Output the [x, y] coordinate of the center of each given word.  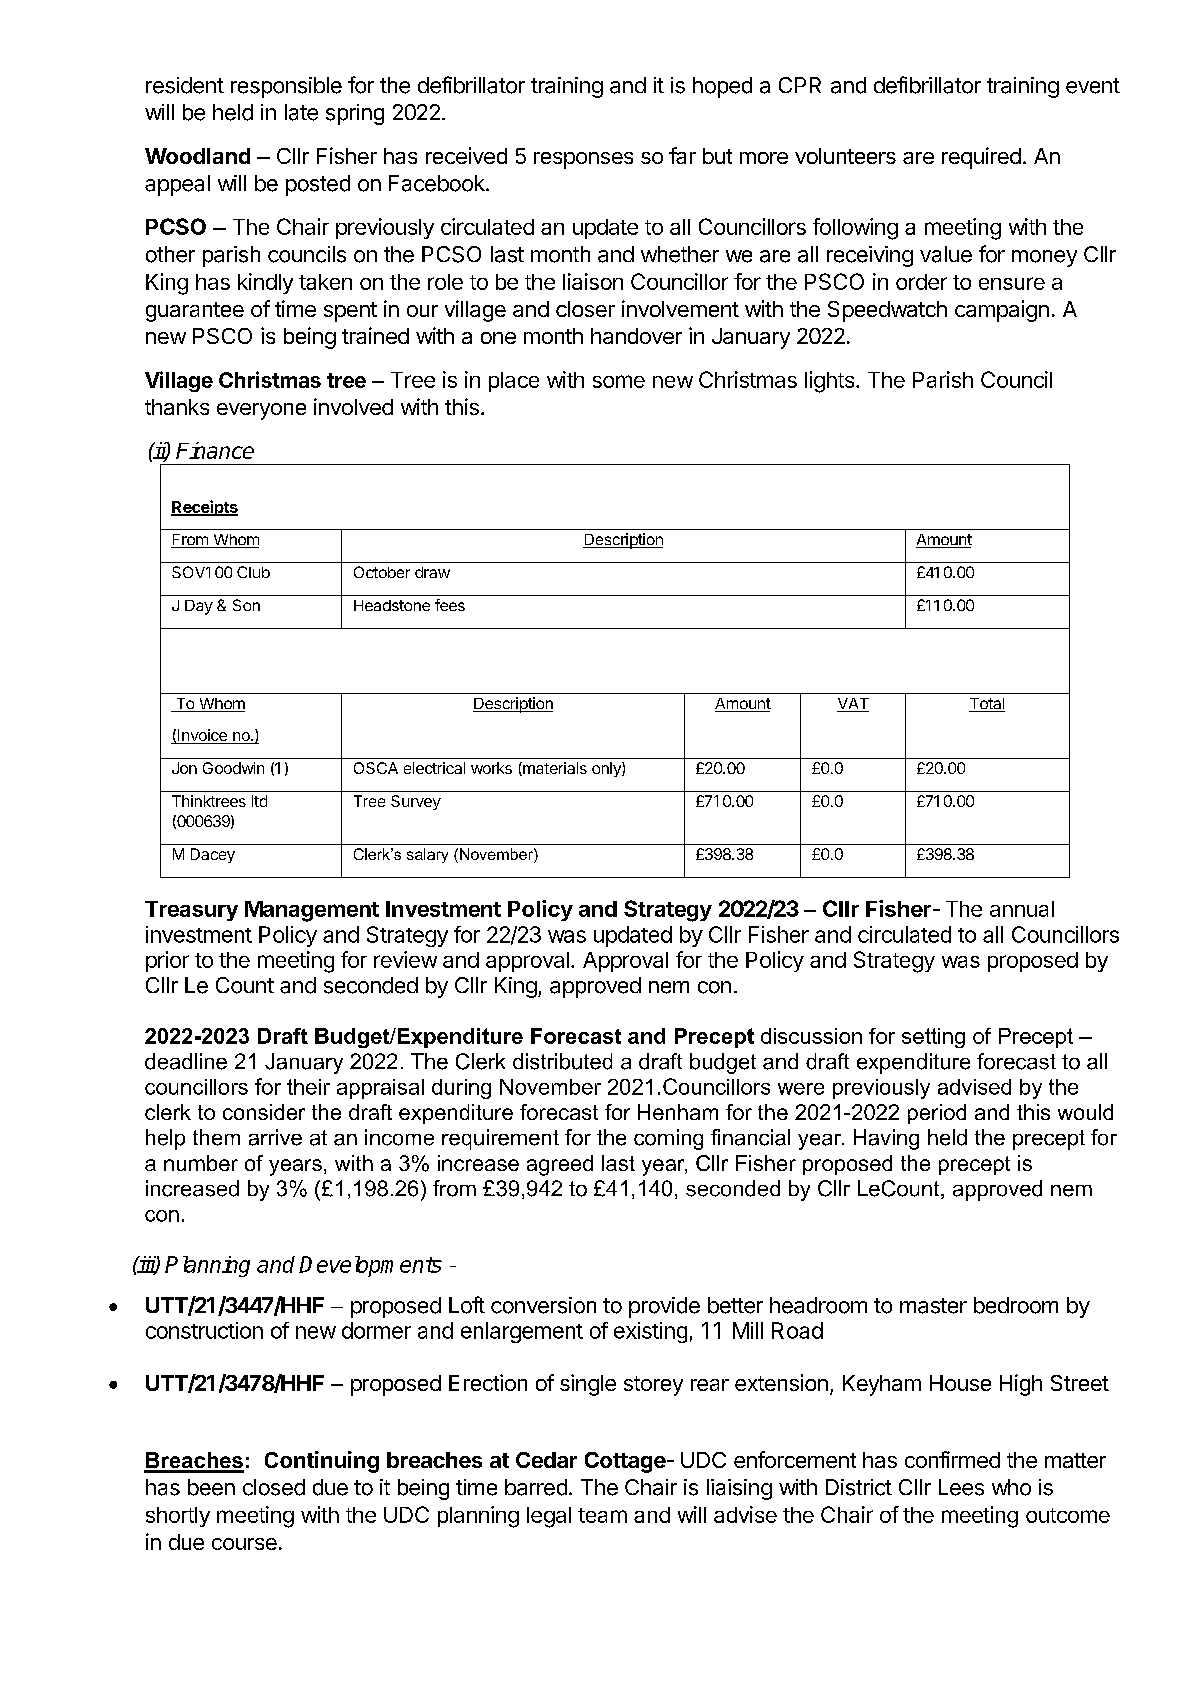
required [981, 158]
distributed [562, 1061]
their [308, 1087]
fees [450, 605]
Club [253, 572]
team [602, 1515]
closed [274, 1487]
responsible [286, 87]
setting [933, 1038]
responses [583, 160]
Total [987, 705]
